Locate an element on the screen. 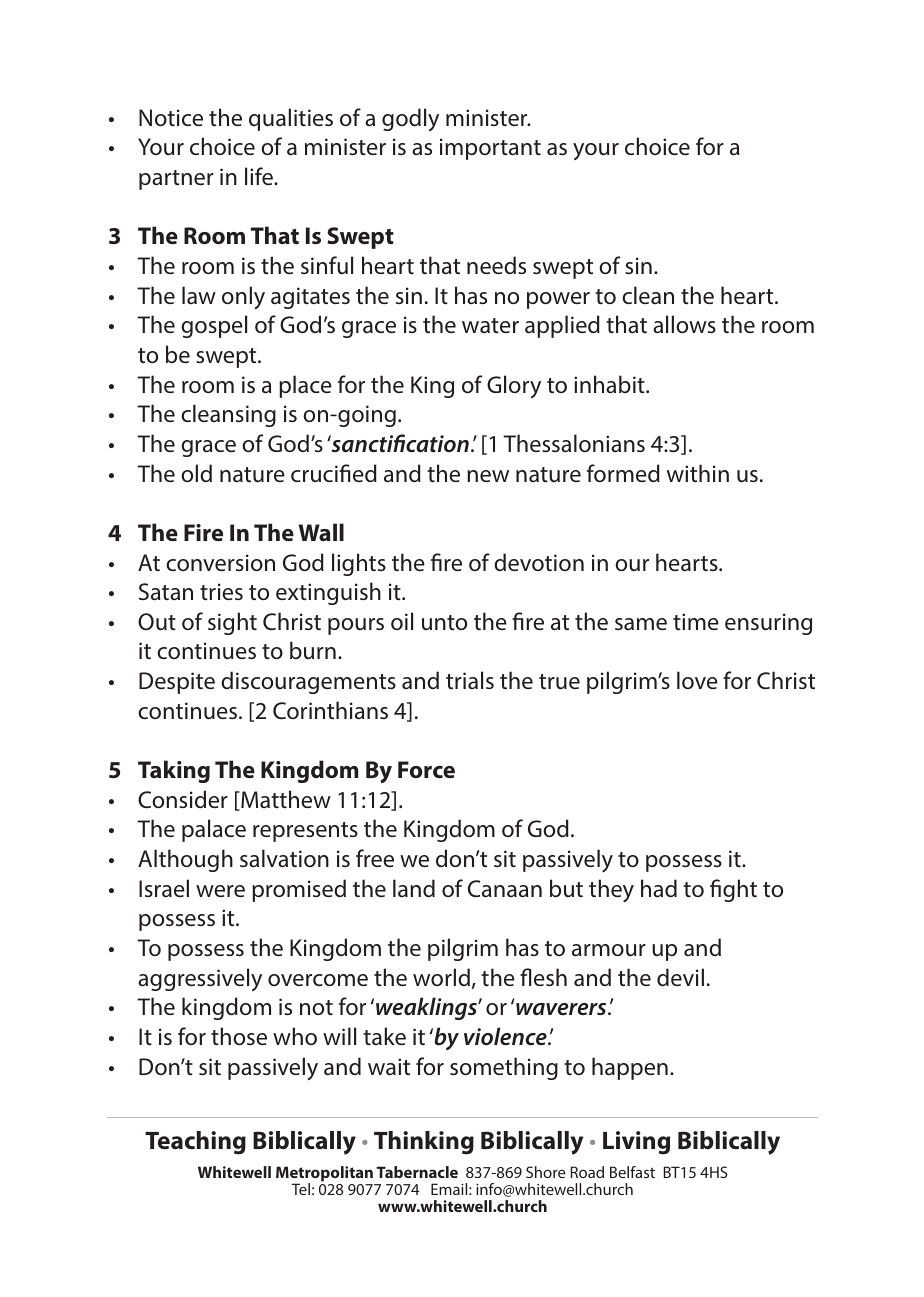 Image resolution: width=924 pixels, height=1297 pixels. had is located at coordinates (659, 888).
